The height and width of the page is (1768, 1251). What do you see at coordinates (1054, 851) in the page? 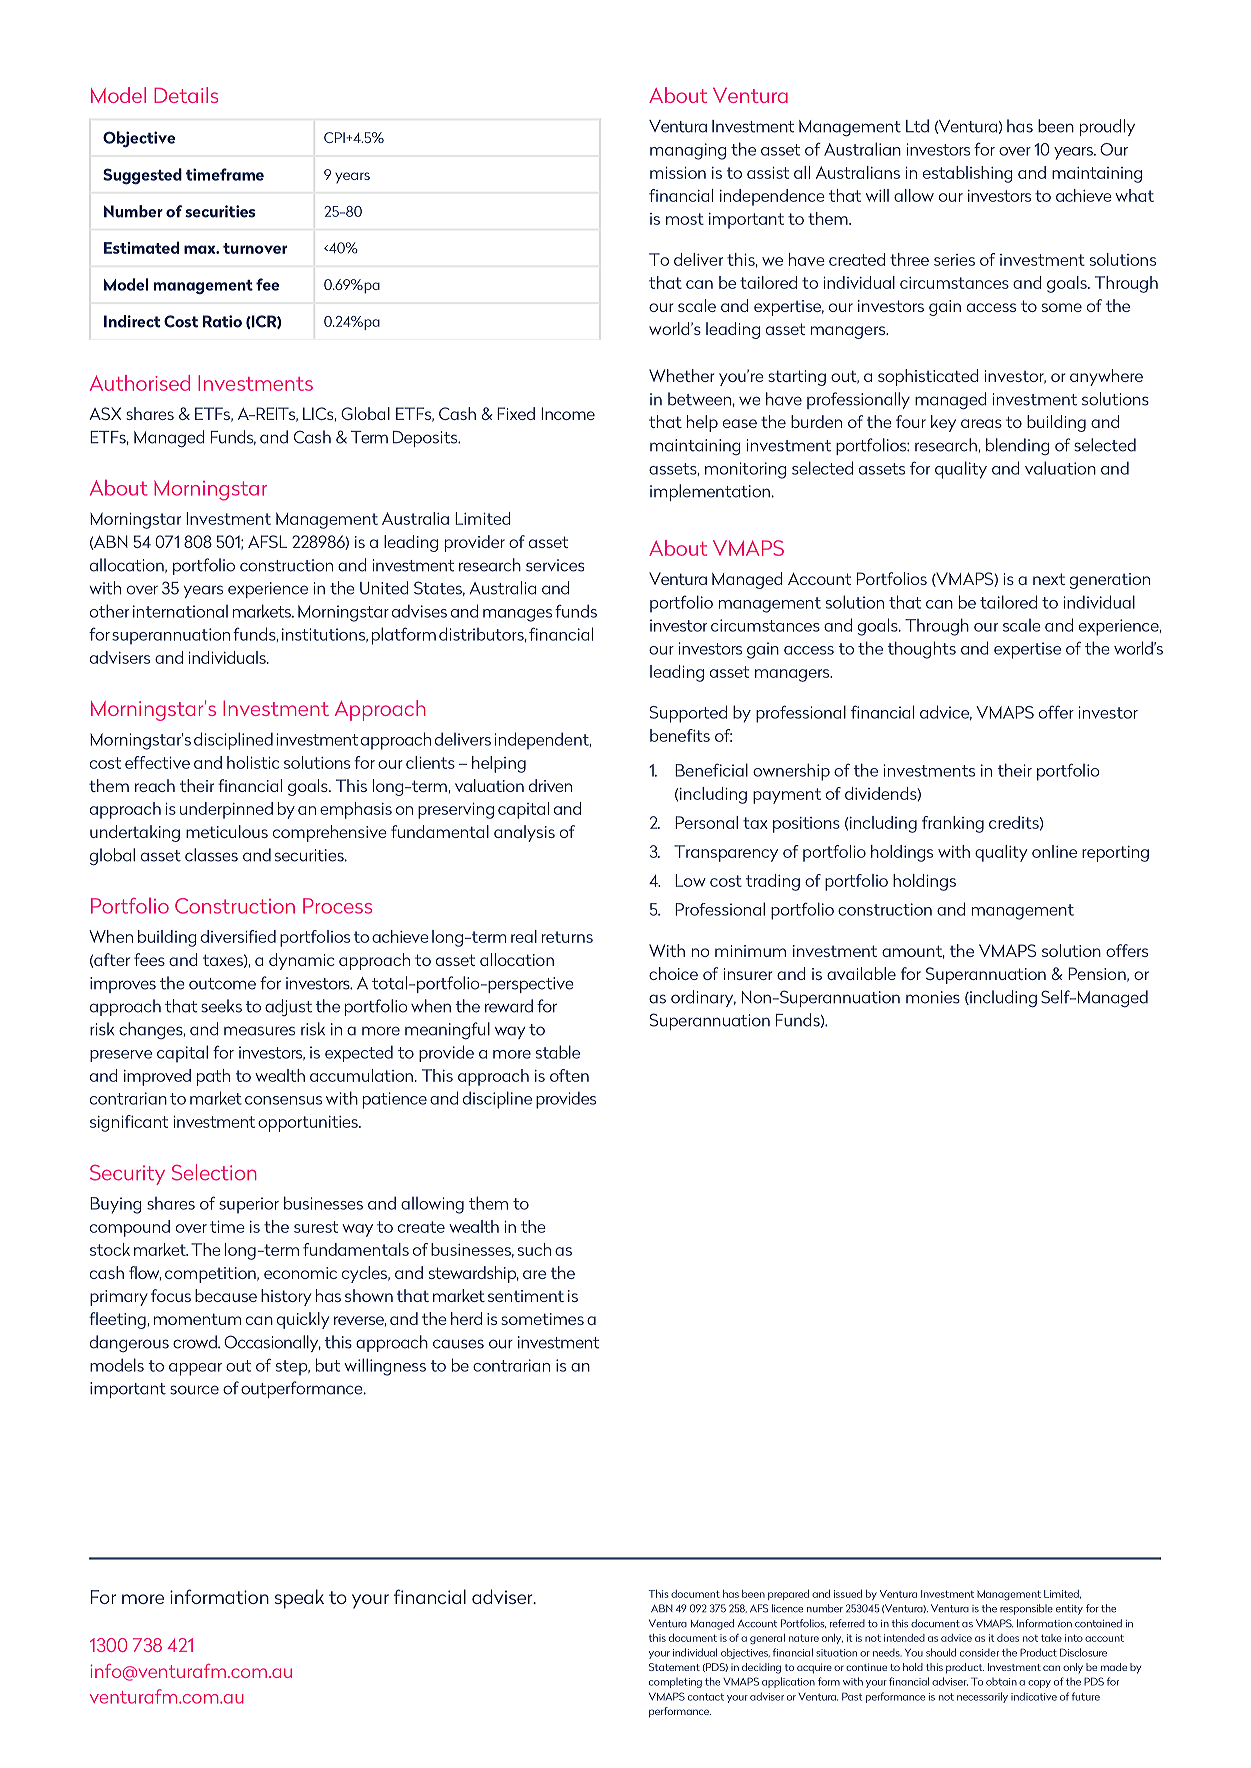
I see `online` at bounding box center [1054, 851].
